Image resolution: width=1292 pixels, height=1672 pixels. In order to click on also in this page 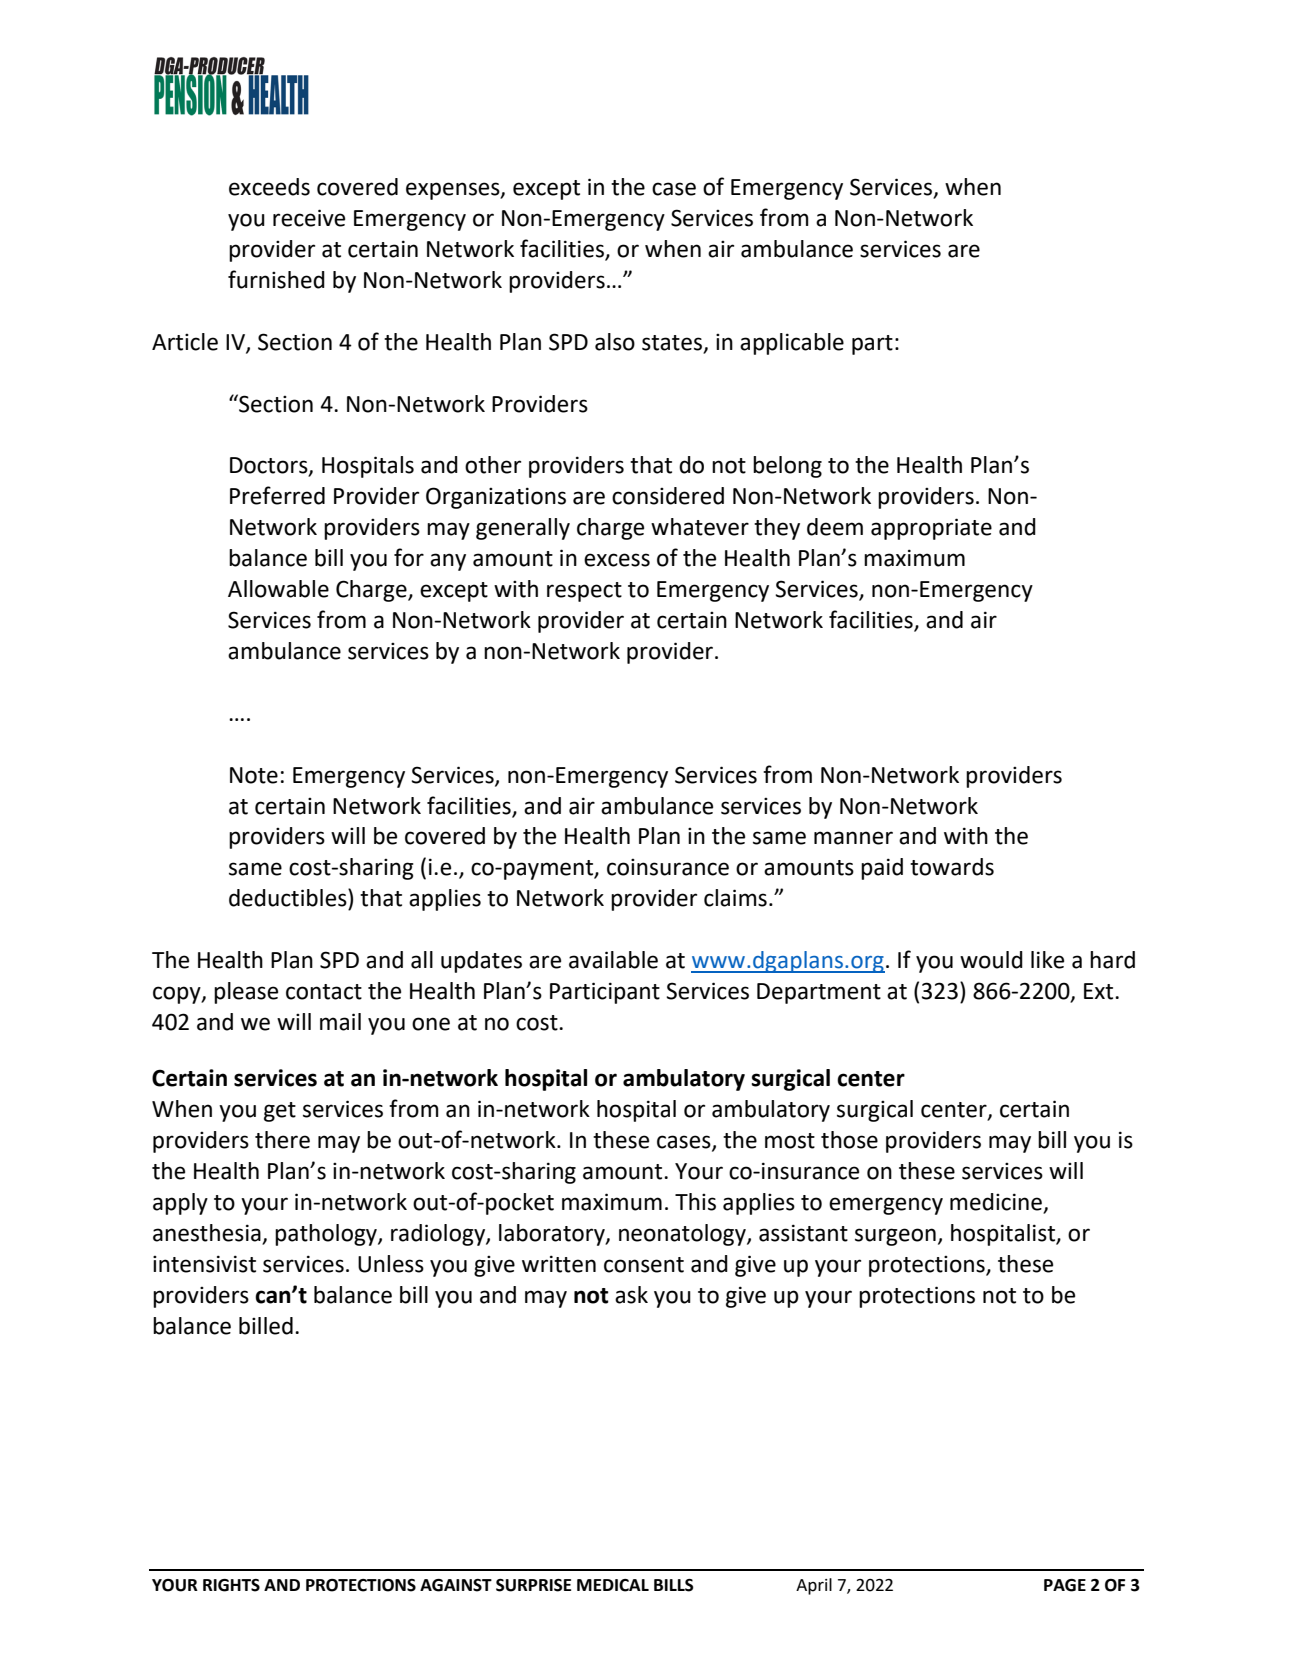, I will do `click(615, 342)`.
